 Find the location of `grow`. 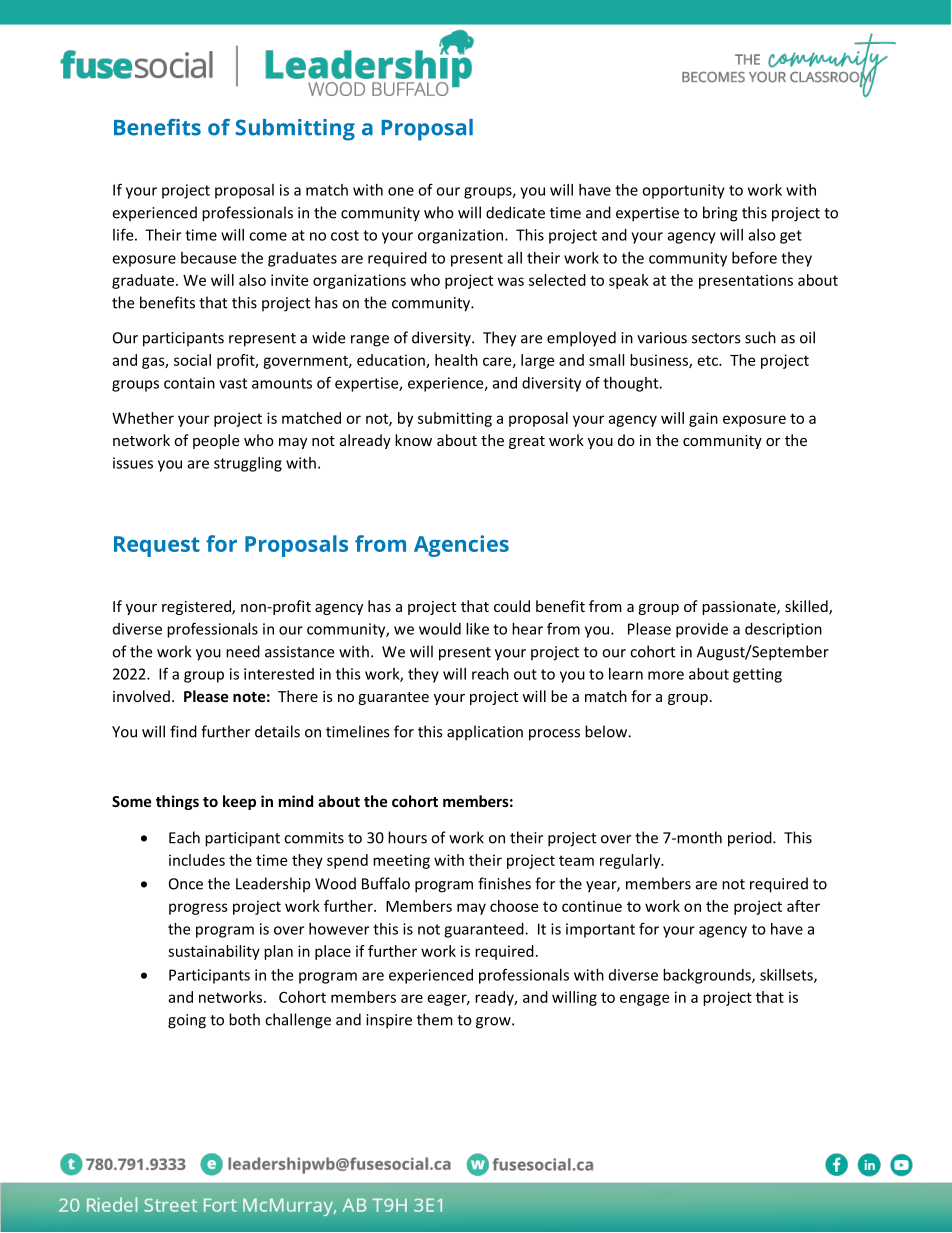

grow is located at coordinates (494, 1023).
